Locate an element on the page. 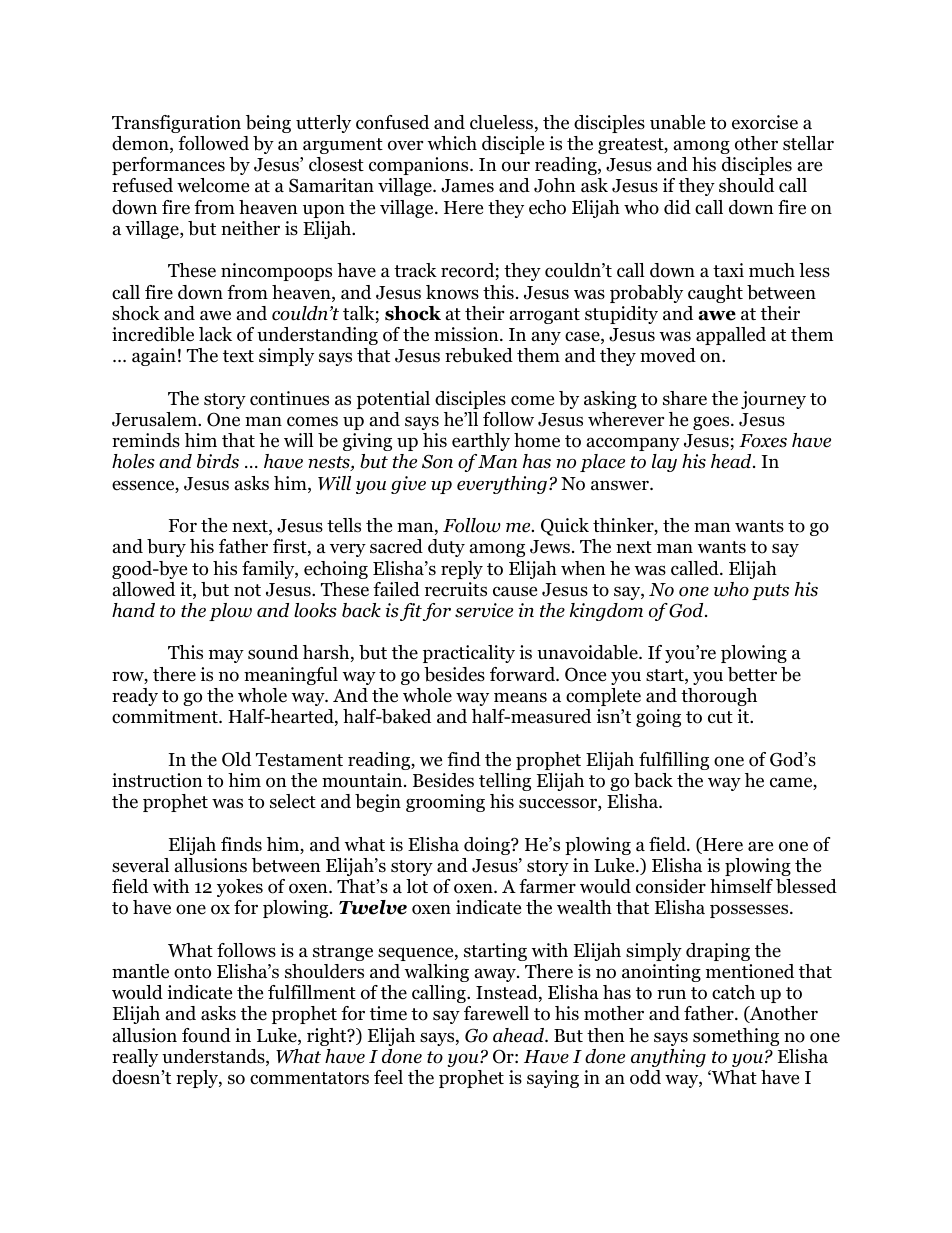 The image size is (952, 1233). Foxes is located at coordinates (763, 441).
